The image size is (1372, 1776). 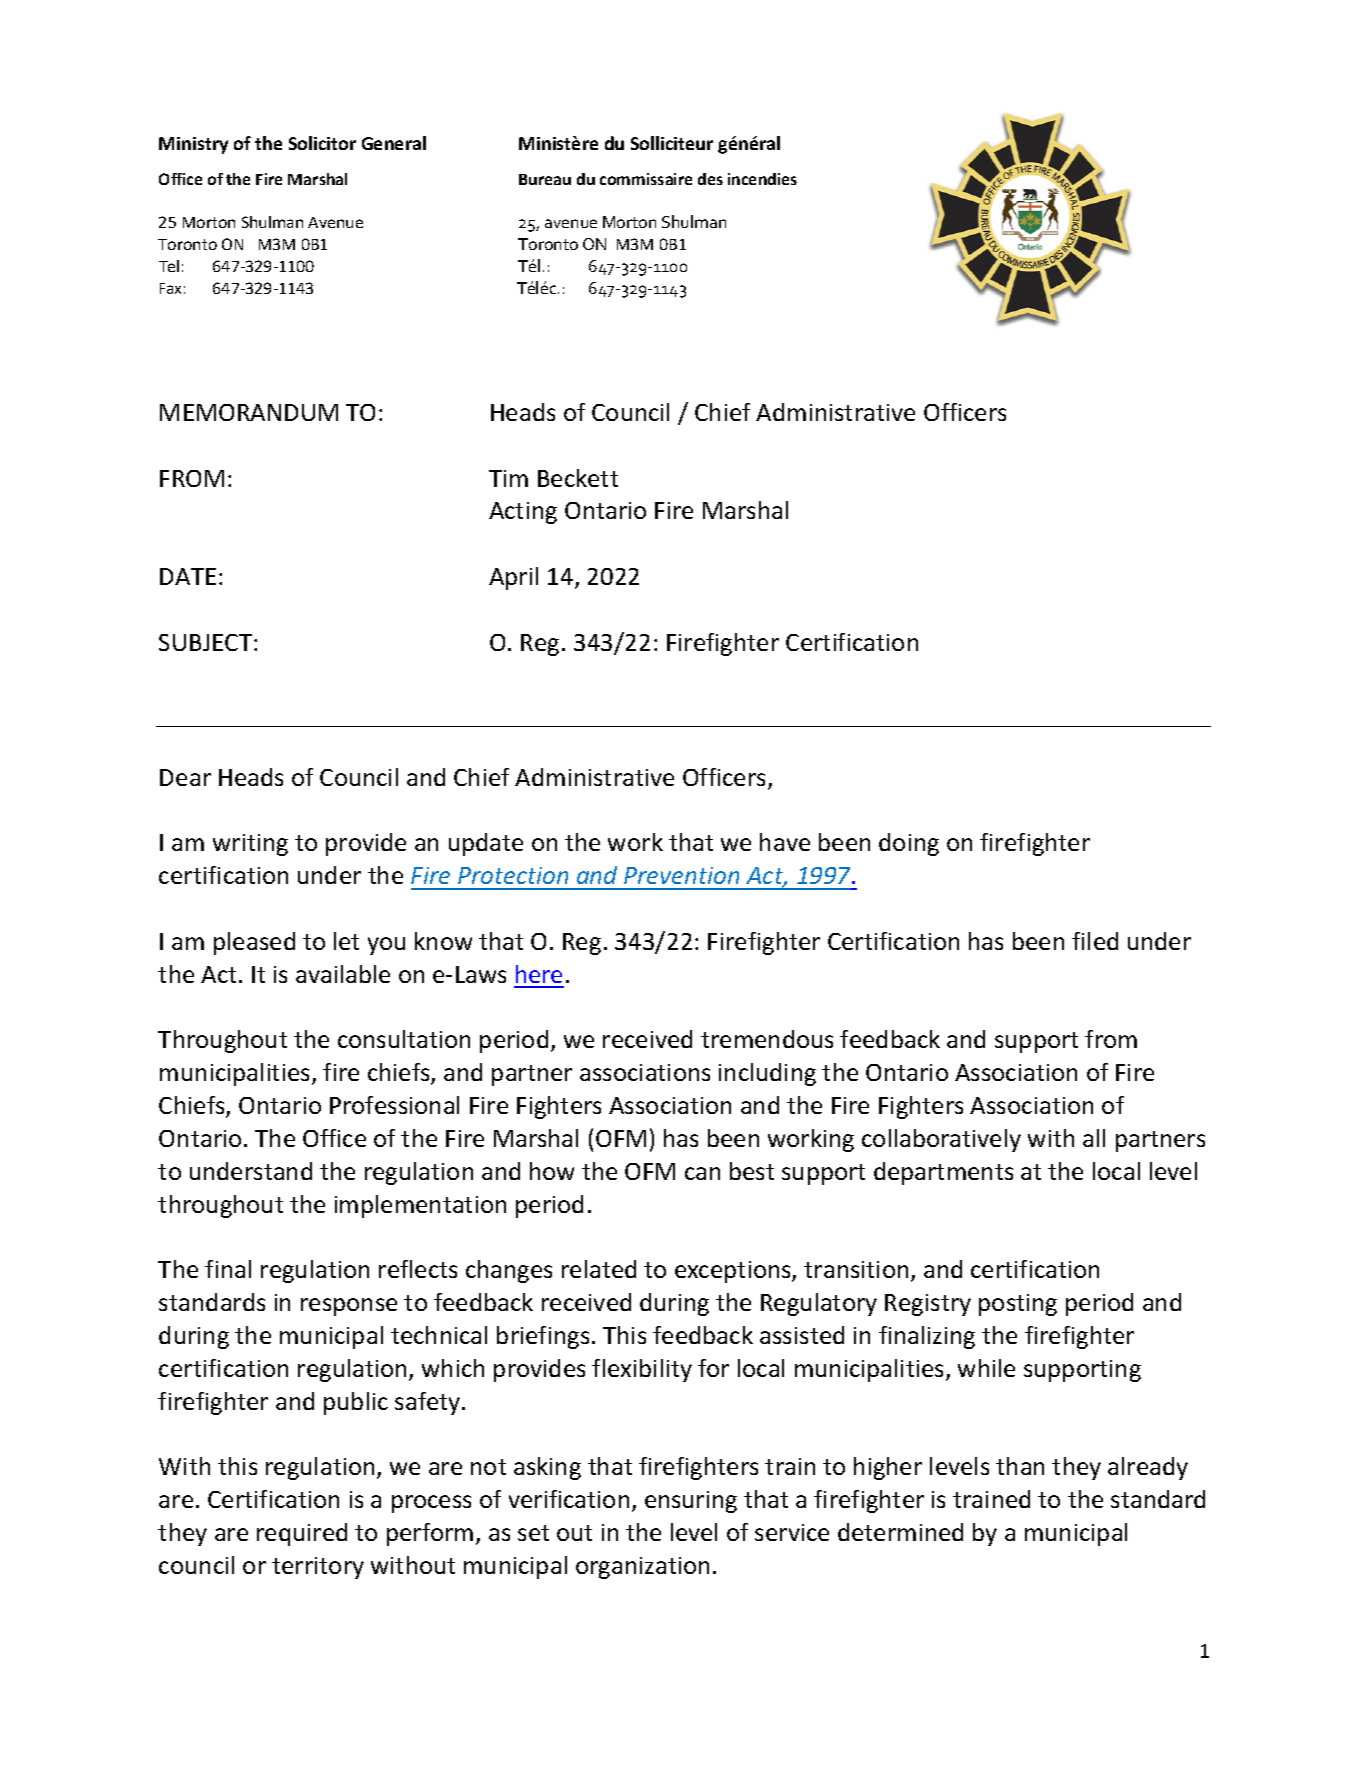 What do you see at coordinates (302, 1534) in the screenshot?
I see `required` at bounding box center [302, 1534].
